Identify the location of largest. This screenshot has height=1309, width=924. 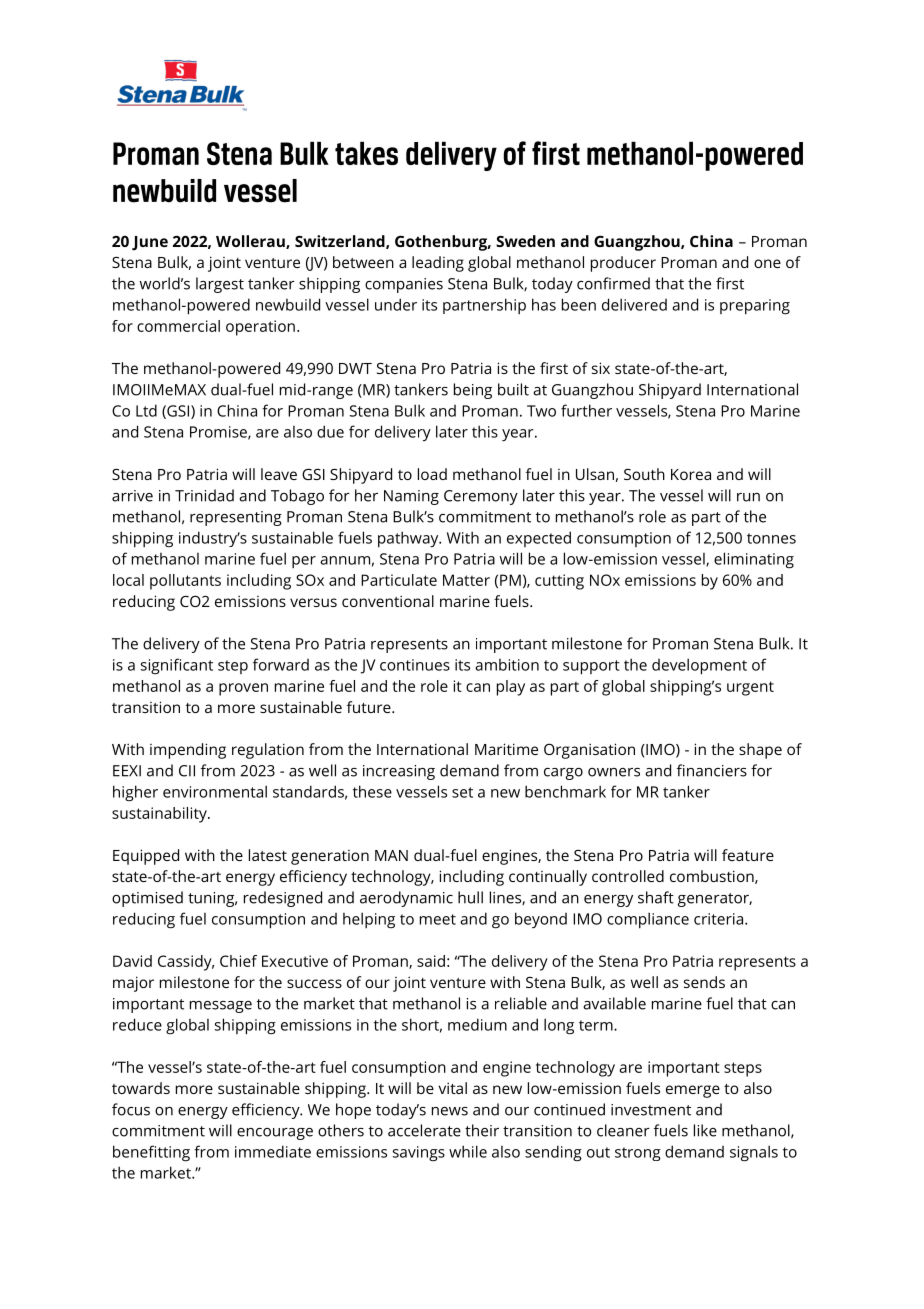
(220, 285).
